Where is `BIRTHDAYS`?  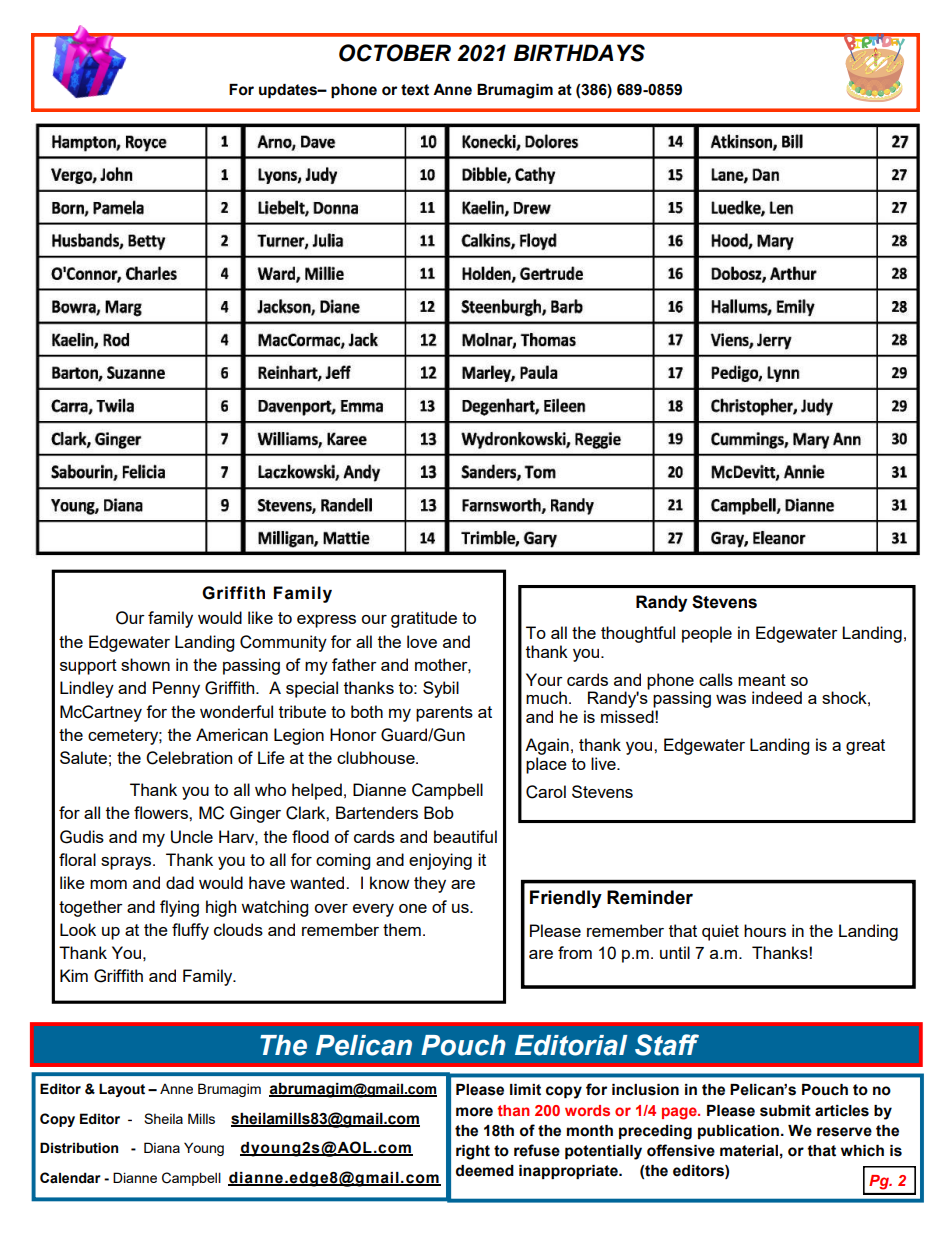
BIRTHDAYS is located at coordinates (579, 53).
